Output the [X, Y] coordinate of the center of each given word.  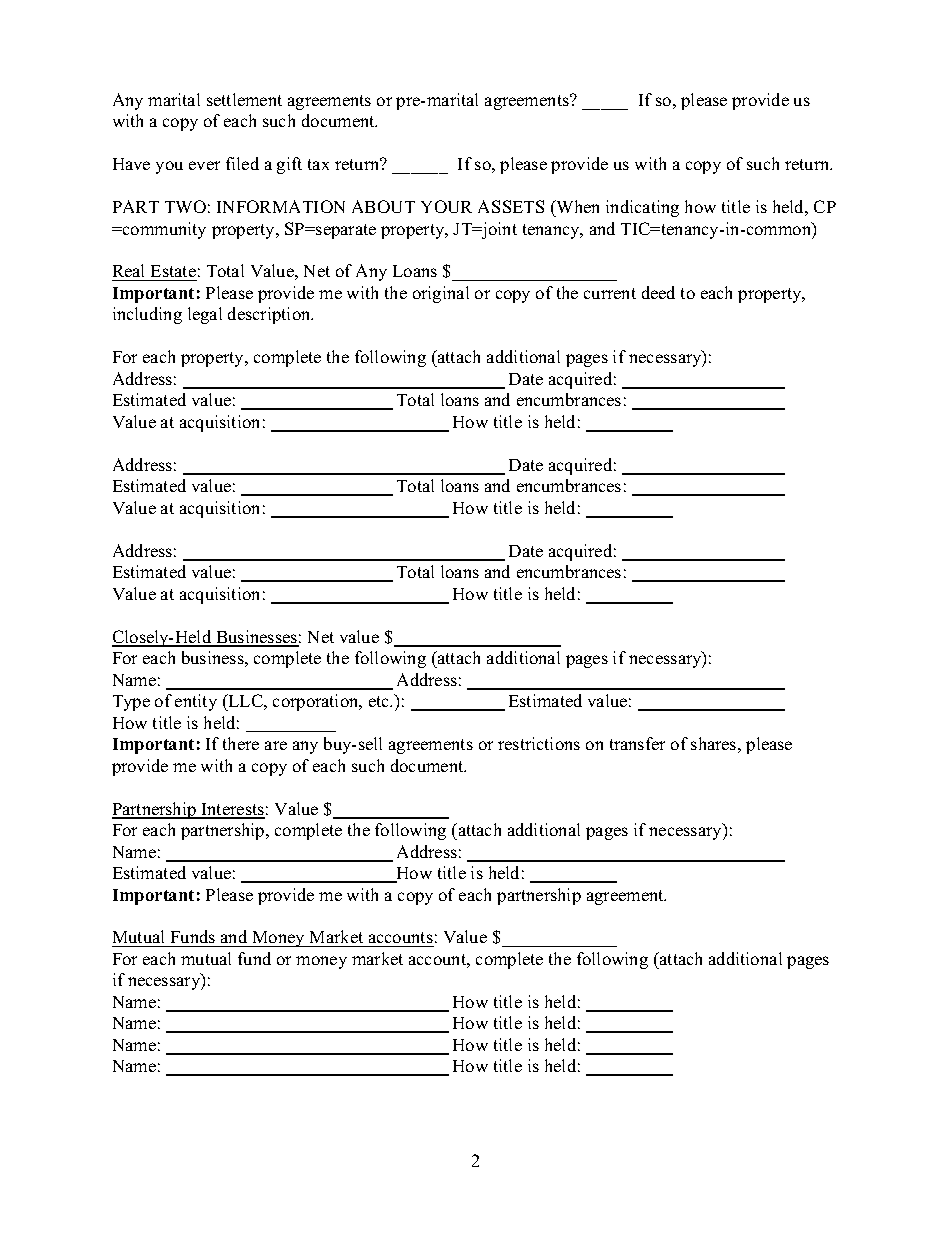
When [576, 206]
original [441, 294]
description [270, 315]
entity [196, 702]
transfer [637, 743]
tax [318, 164]
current [610, 293]
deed [658, 292]
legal [205, 315]
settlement [244, 99]
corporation [317, 702]
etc [380, 701]
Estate [173, 273]
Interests [232, 810]
